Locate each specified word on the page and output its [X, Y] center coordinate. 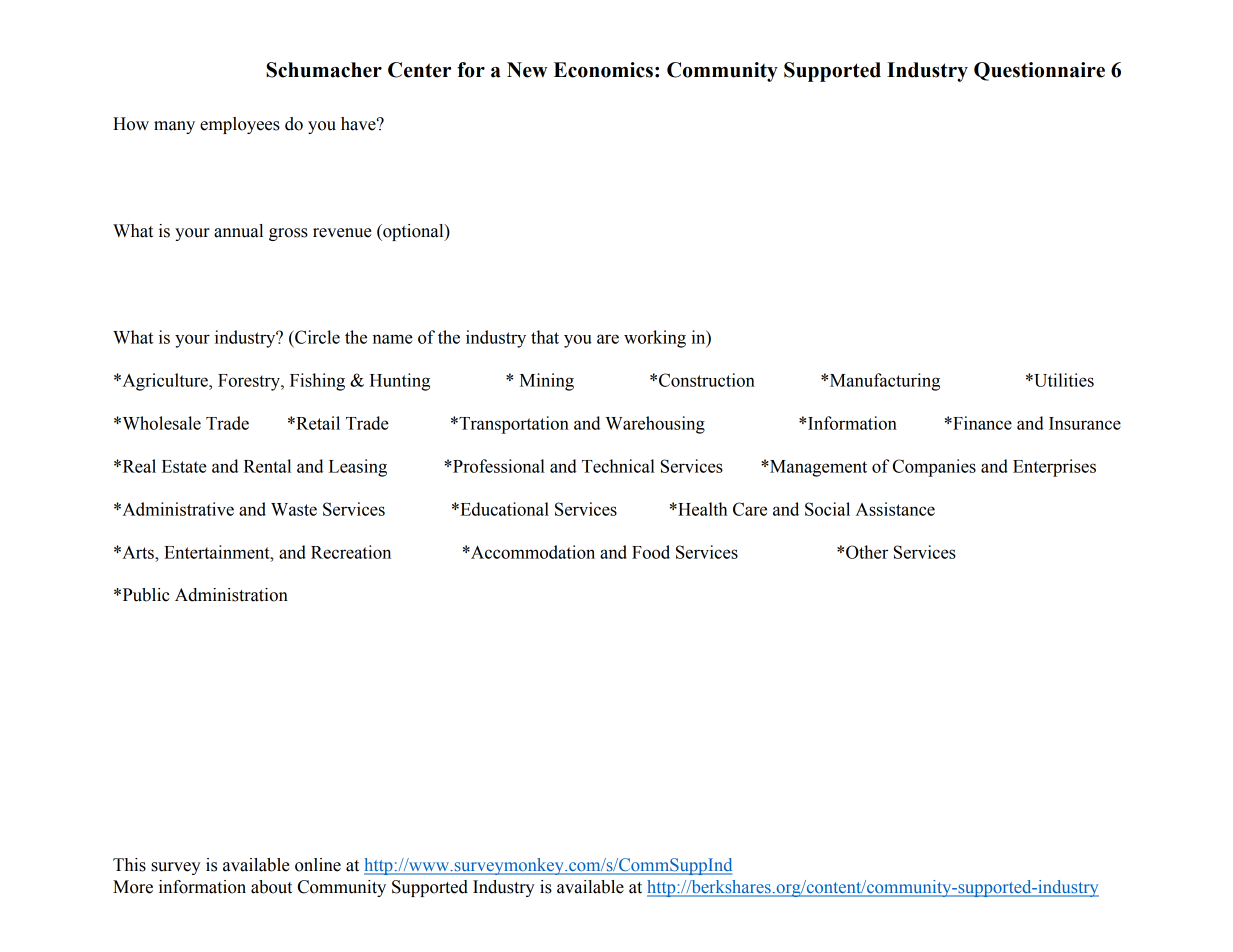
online [318, 865]
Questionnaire [1039, 71]
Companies [934, 468]
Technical [618, 466]
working [655, 339]
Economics [603, 70]
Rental [267, 466]
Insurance [1085, 423]
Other [867, 552]
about [271, 887]
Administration [231, 595]
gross [288, 234]
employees [240, 125]
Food [651, 552]
